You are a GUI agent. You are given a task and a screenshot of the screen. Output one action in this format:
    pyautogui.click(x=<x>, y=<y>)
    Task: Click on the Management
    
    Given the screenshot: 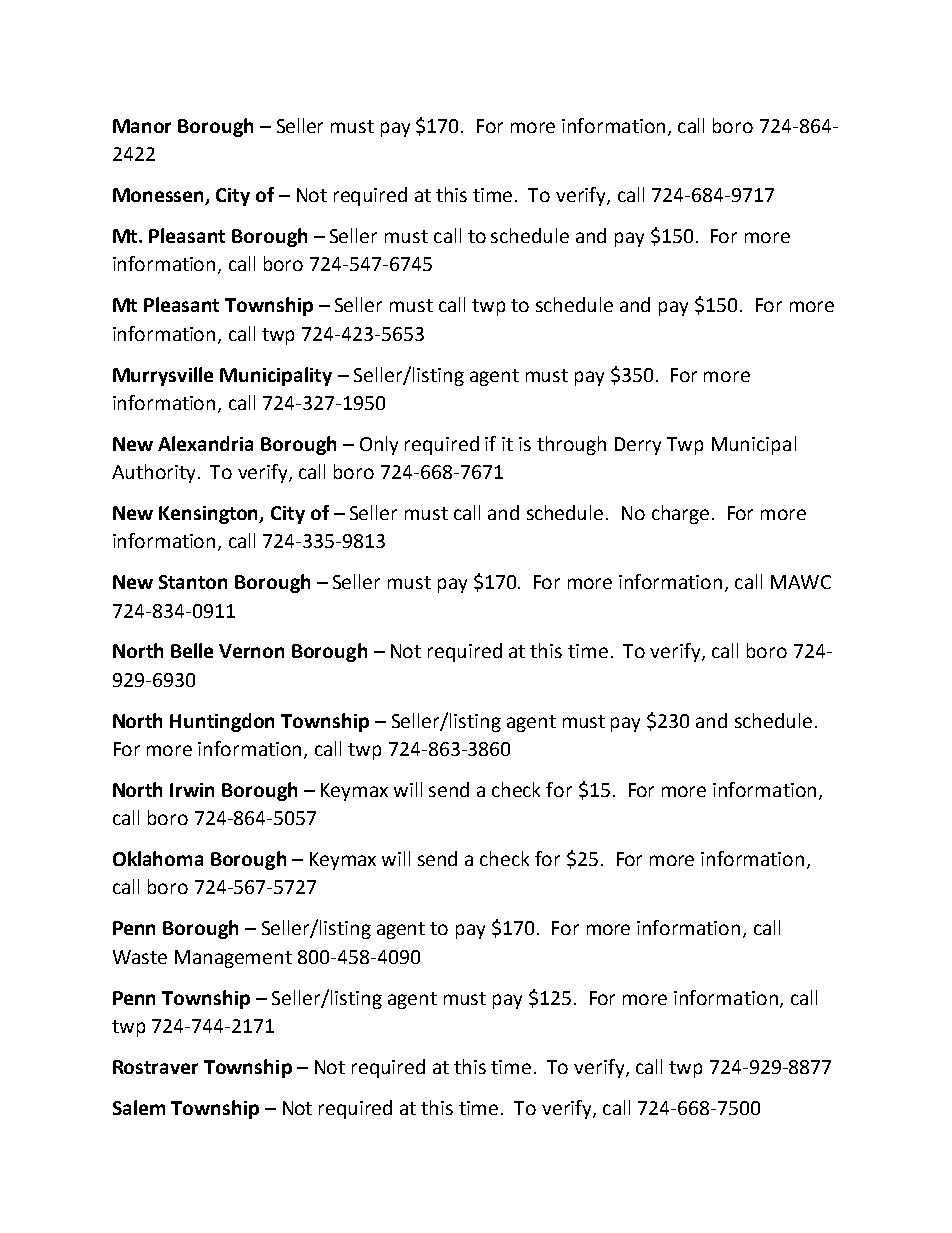 What is the action you would take?
    pyautogui.click(x=233, y=959)
